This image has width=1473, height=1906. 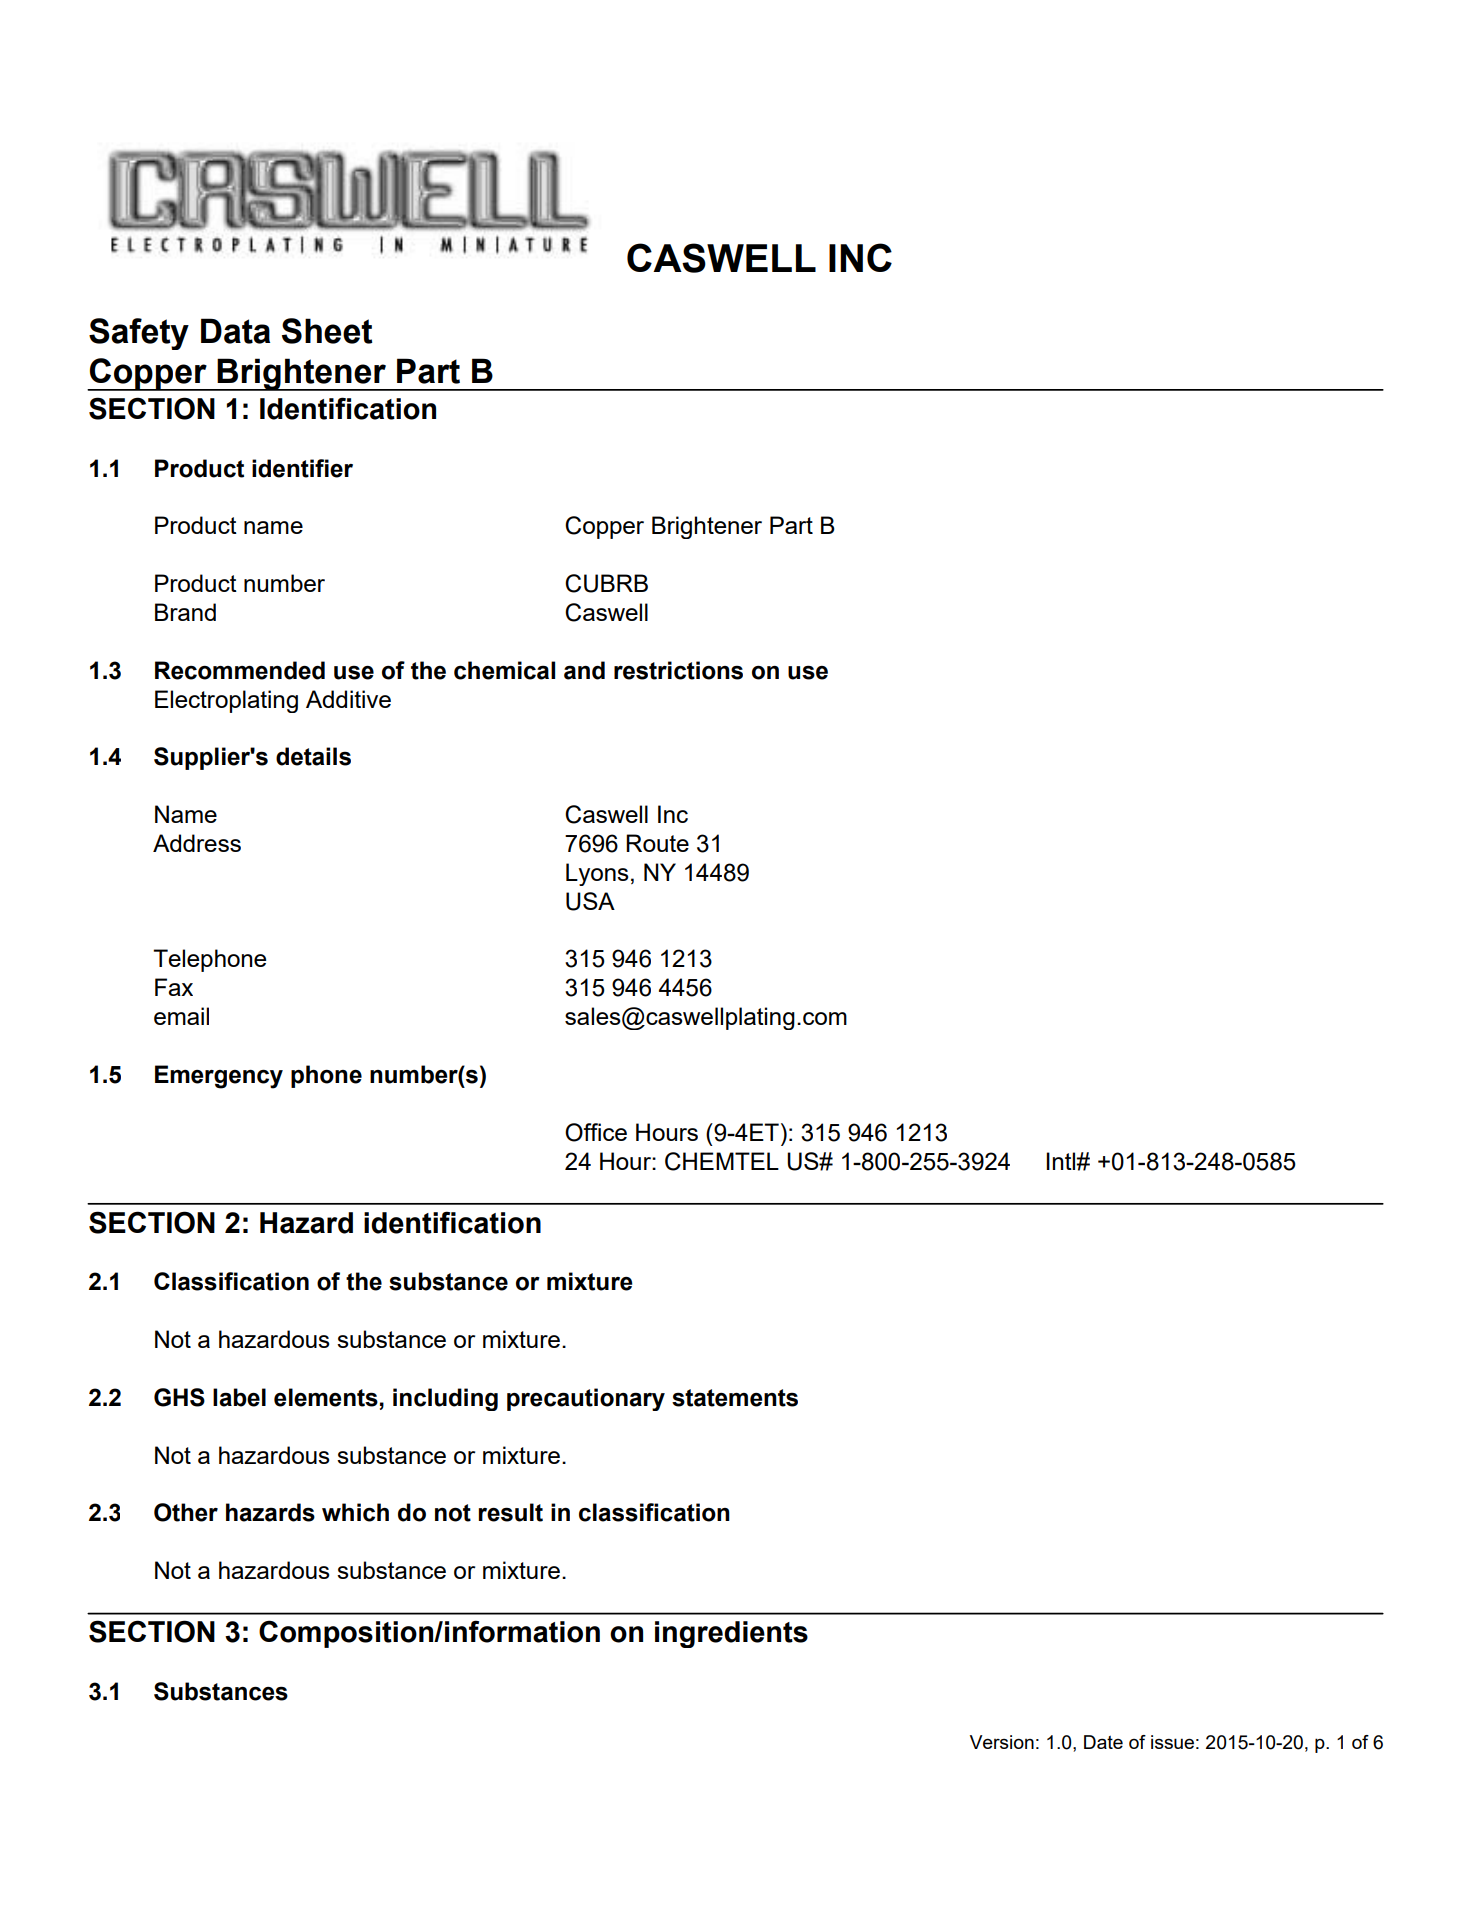 What do you see at coordinates (731, 1634) in the image?
I see `ingredients` at bounding box center [731, 1634].
